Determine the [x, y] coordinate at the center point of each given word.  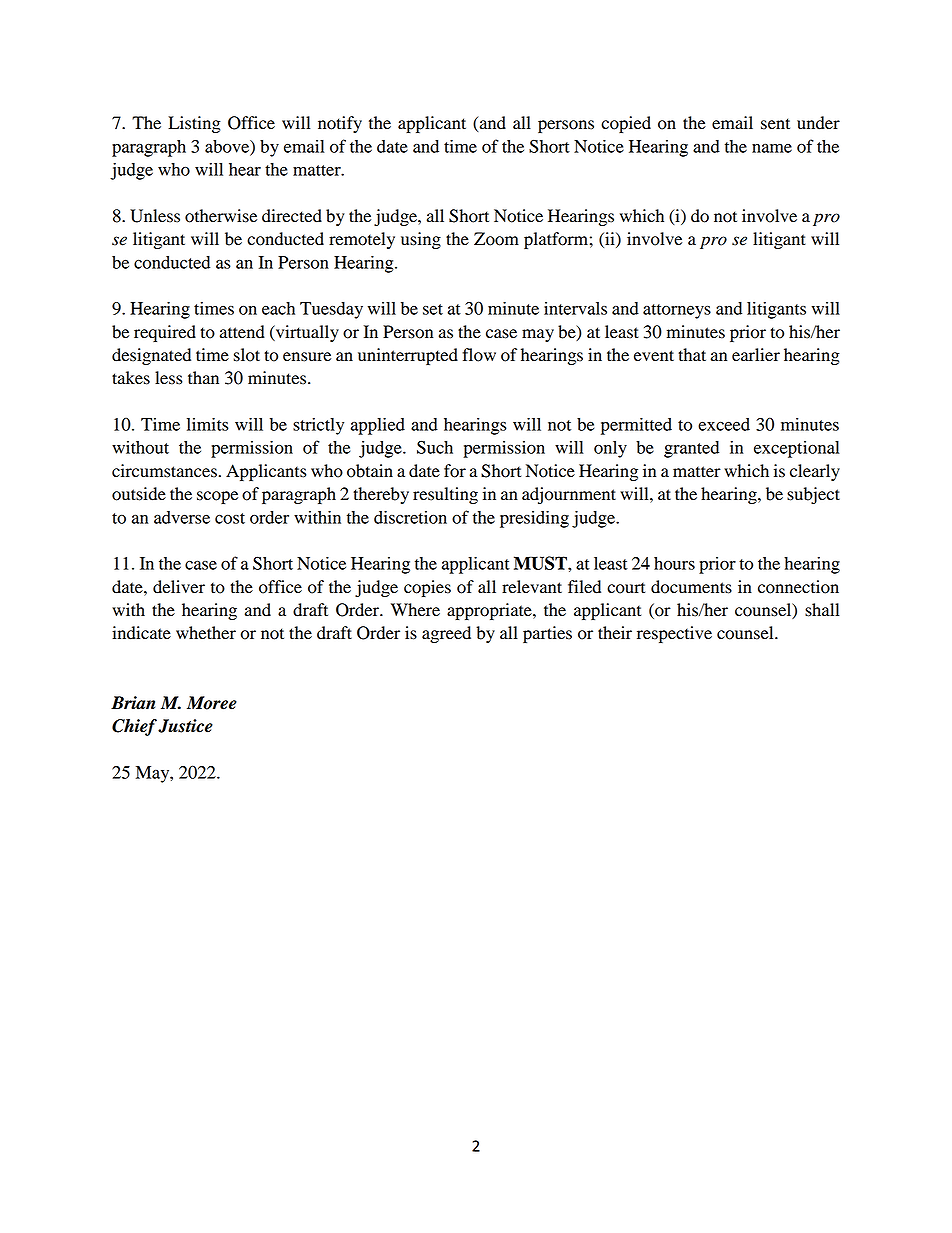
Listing [194, 124]
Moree [212, 703]
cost [230, 518]
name [772, 148]
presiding [534, 519]
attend [242, 332]
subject [813, 495]
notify [340, 124]
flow [479, 355]
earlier [756, 354]
